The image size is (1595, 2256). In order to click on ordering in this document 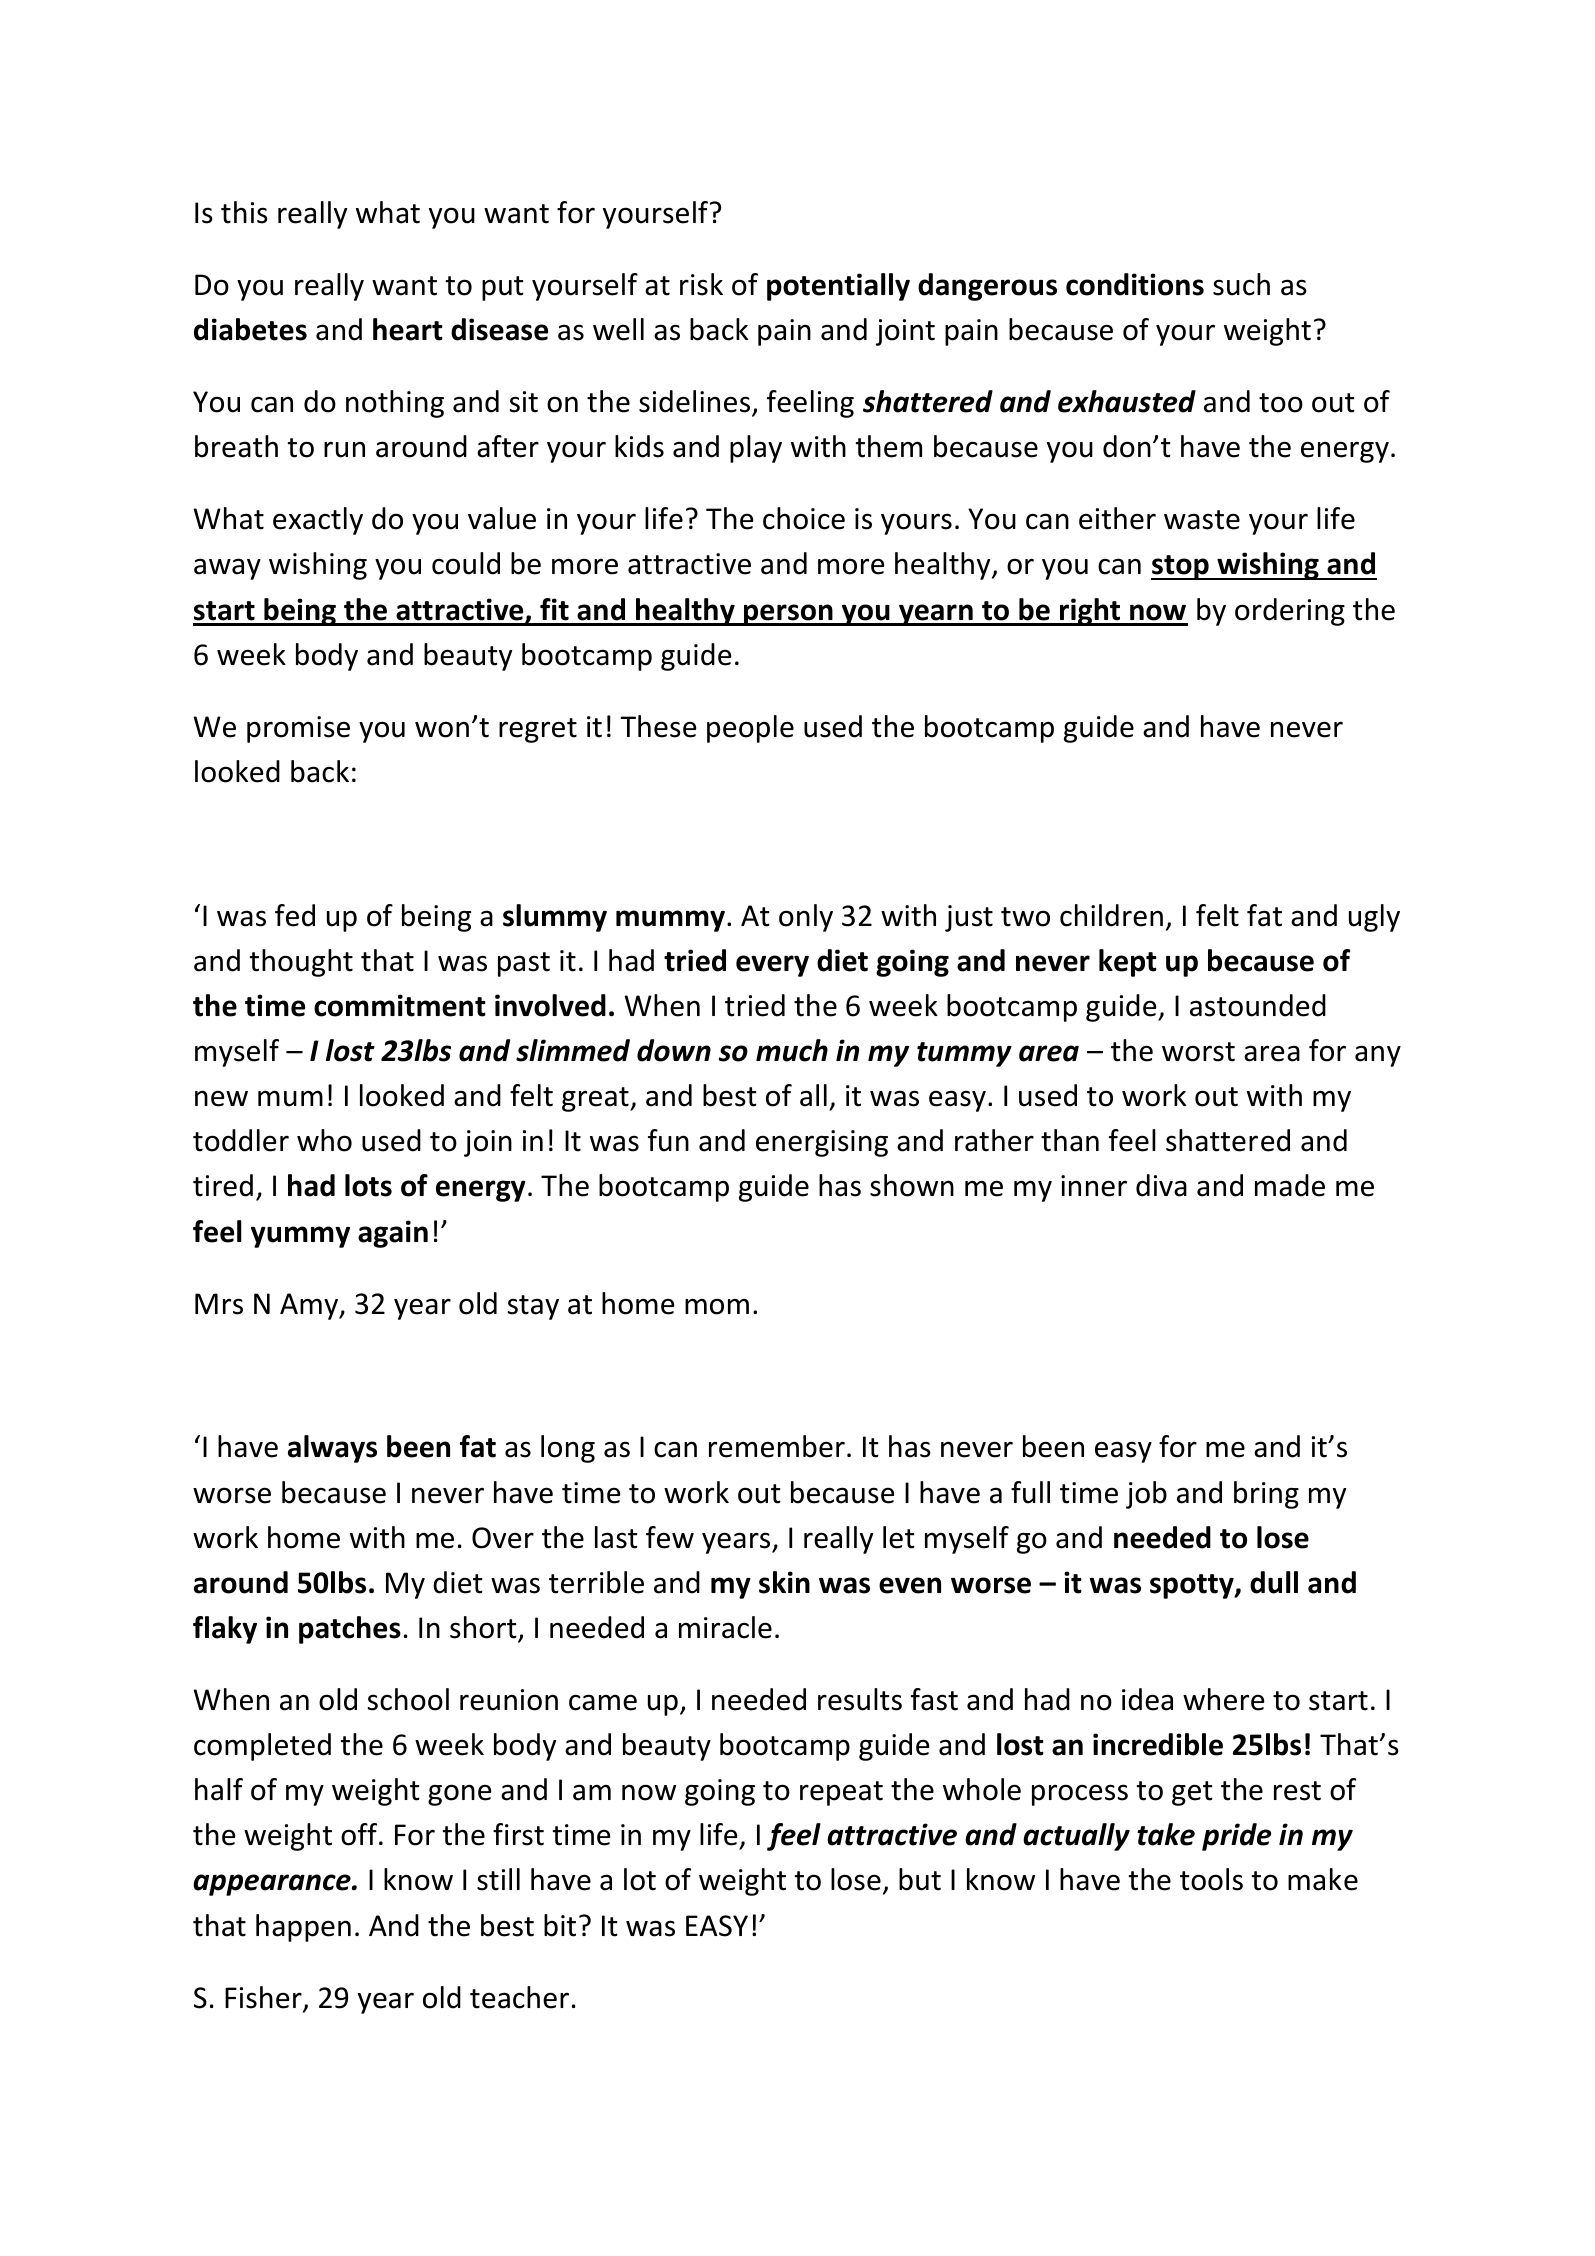, I will do `click(1290, 612)`.
